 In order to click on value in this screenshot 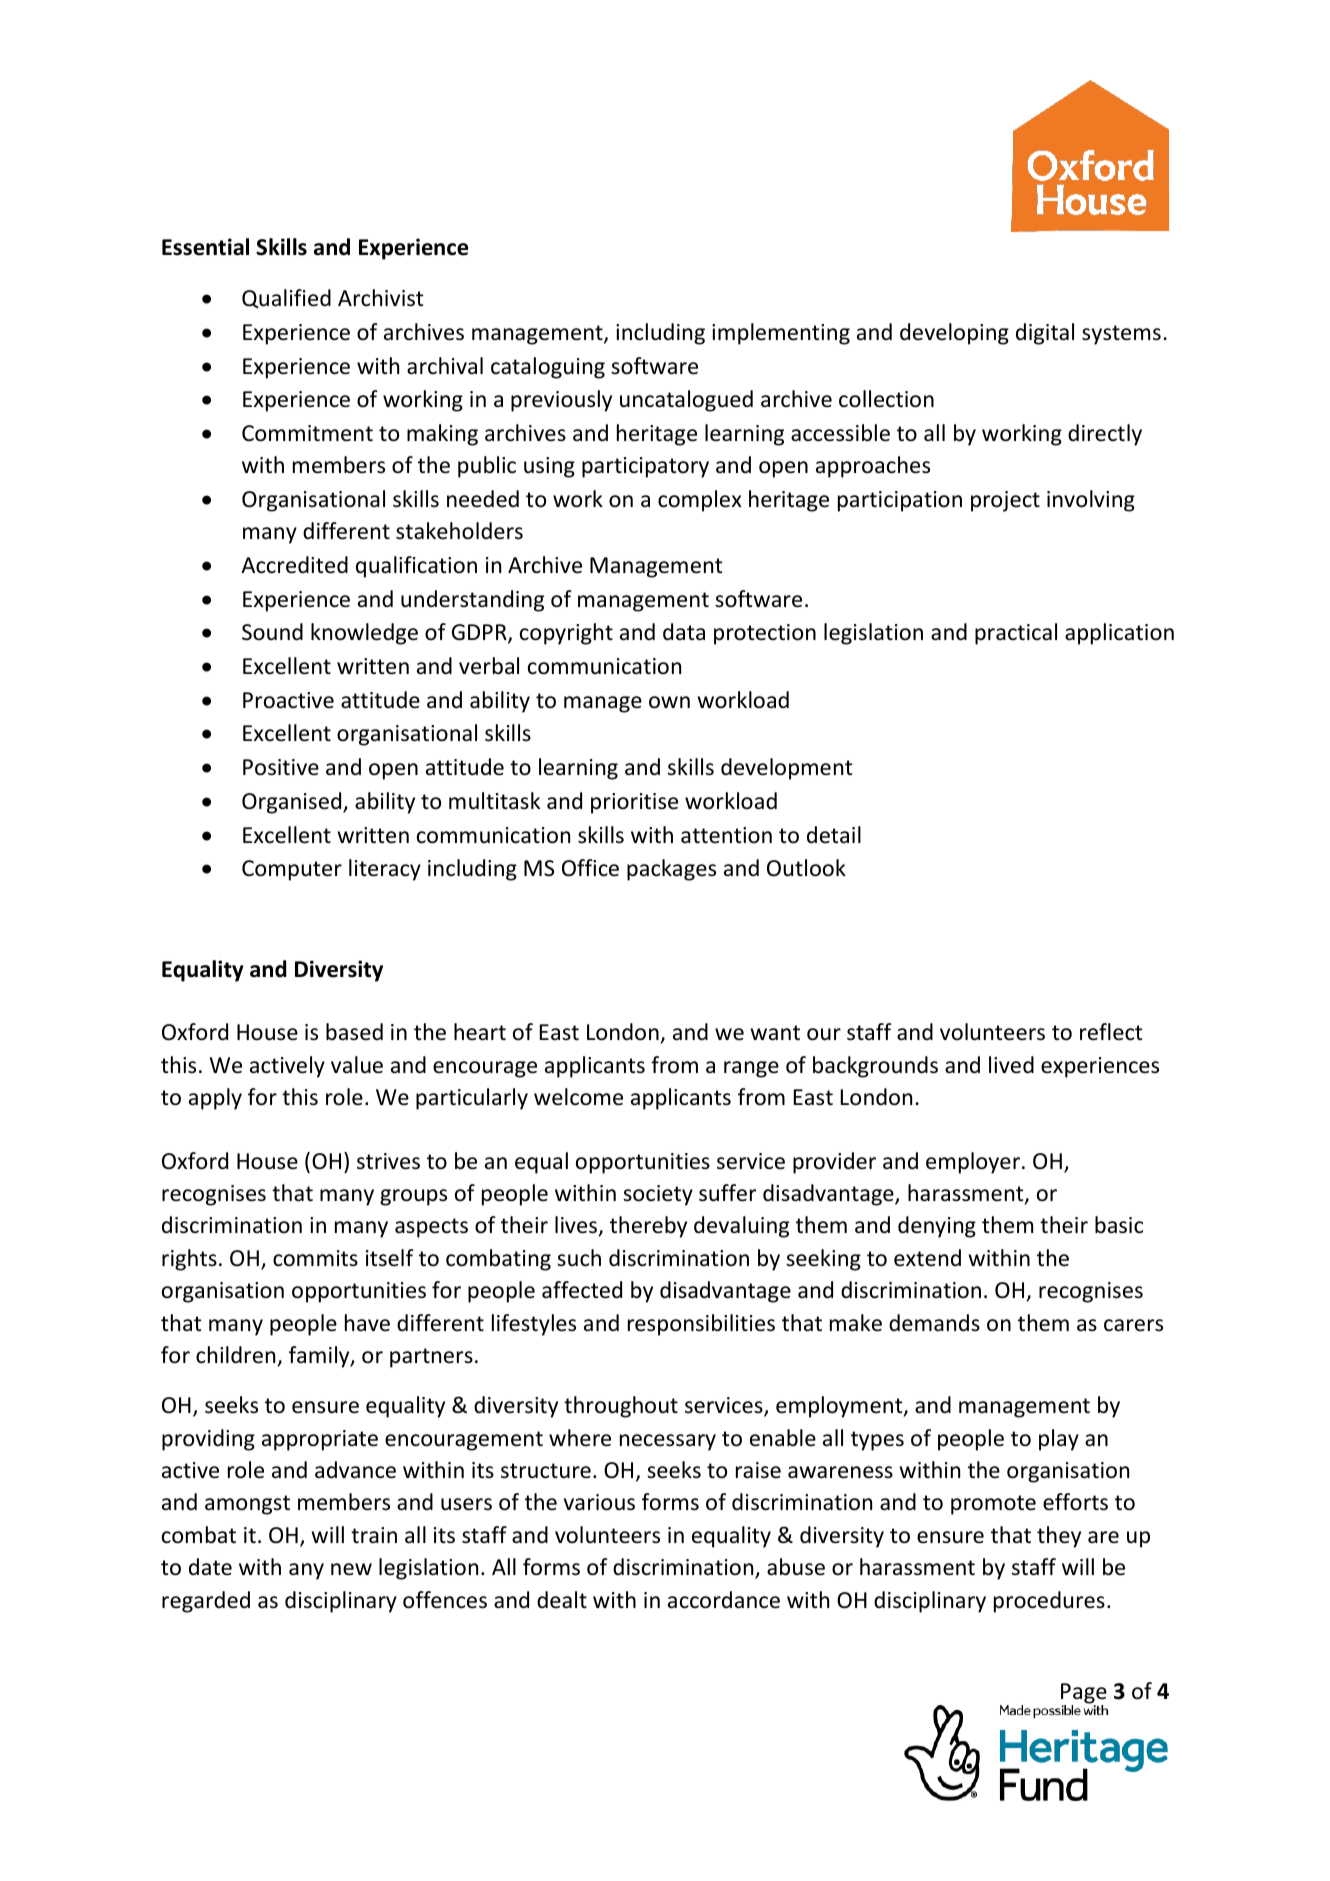, I will do `click(357, 1065)`.
